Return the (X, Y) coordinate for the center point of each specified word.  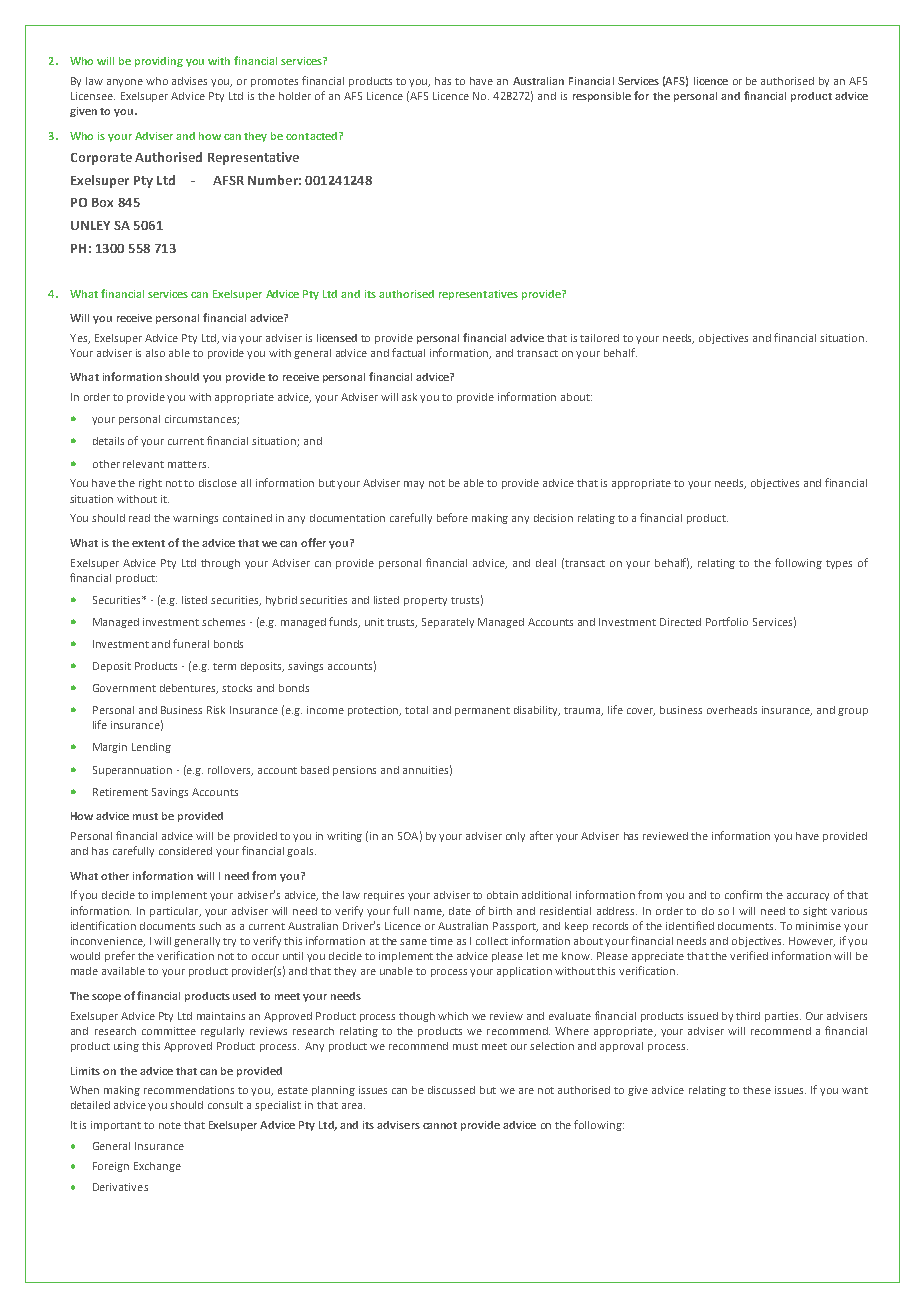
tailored (599, 338)
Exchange (157, 1167)
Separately (448, 623)
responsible (602, 97)
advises (189, 81)
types (839, 564)
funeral (191, 643)
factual (408, 352)
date (460, 911)
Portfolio (727, 621)
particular (175, 912)
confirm (743, 894)
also (155, 353)
